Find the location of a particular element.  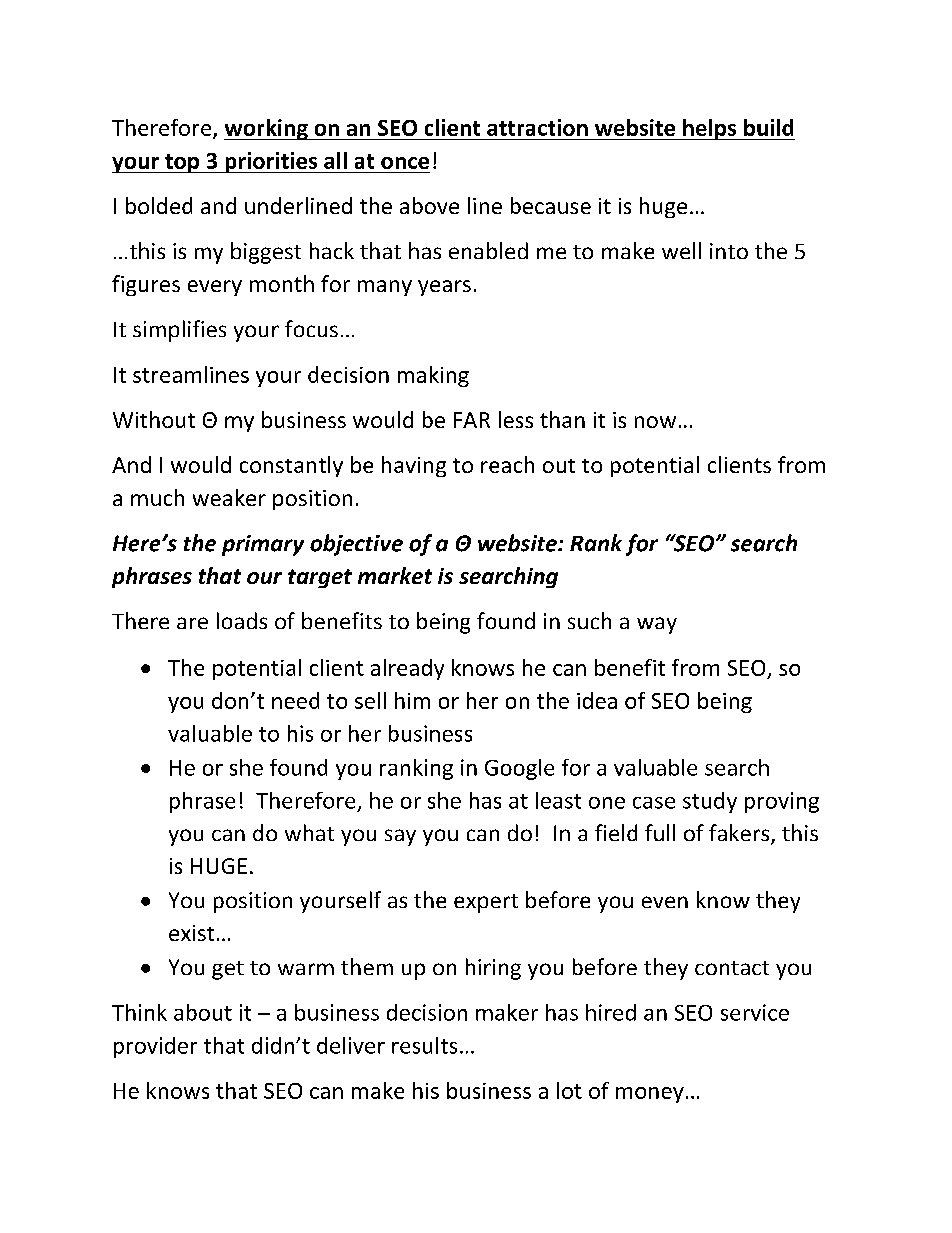

once is located at coordinates (405, 163).
